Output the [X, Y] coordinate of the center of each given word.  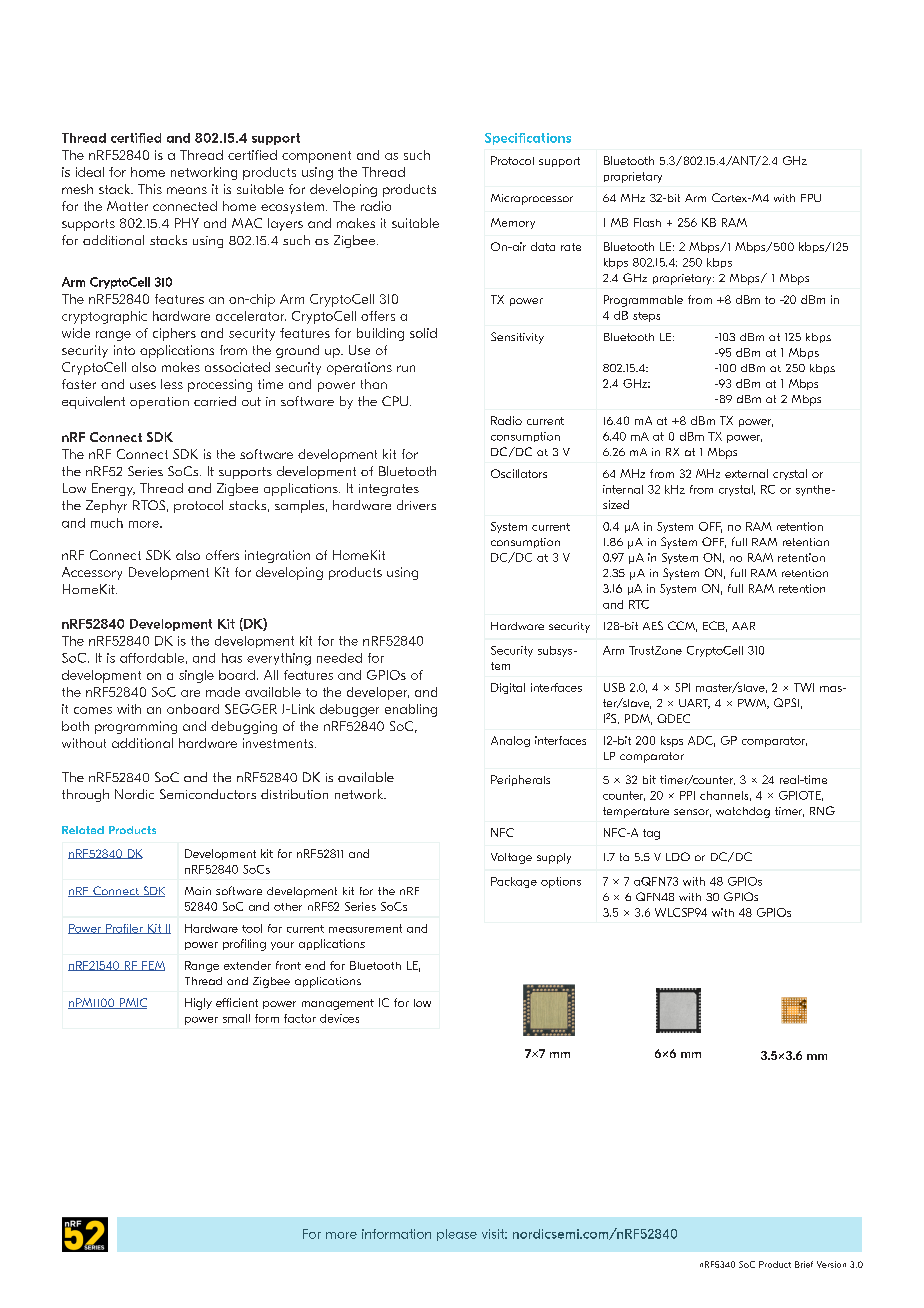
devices [339, 1018]
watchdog [743, 812]
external [746, 473]
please [457, 1235]
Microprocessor [532, 199]
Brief [804, 1264]
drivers [416, 505]
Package [514, 882]
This [150, 189]
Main [198, 891]
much [107, 523]
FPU [811, 198]
